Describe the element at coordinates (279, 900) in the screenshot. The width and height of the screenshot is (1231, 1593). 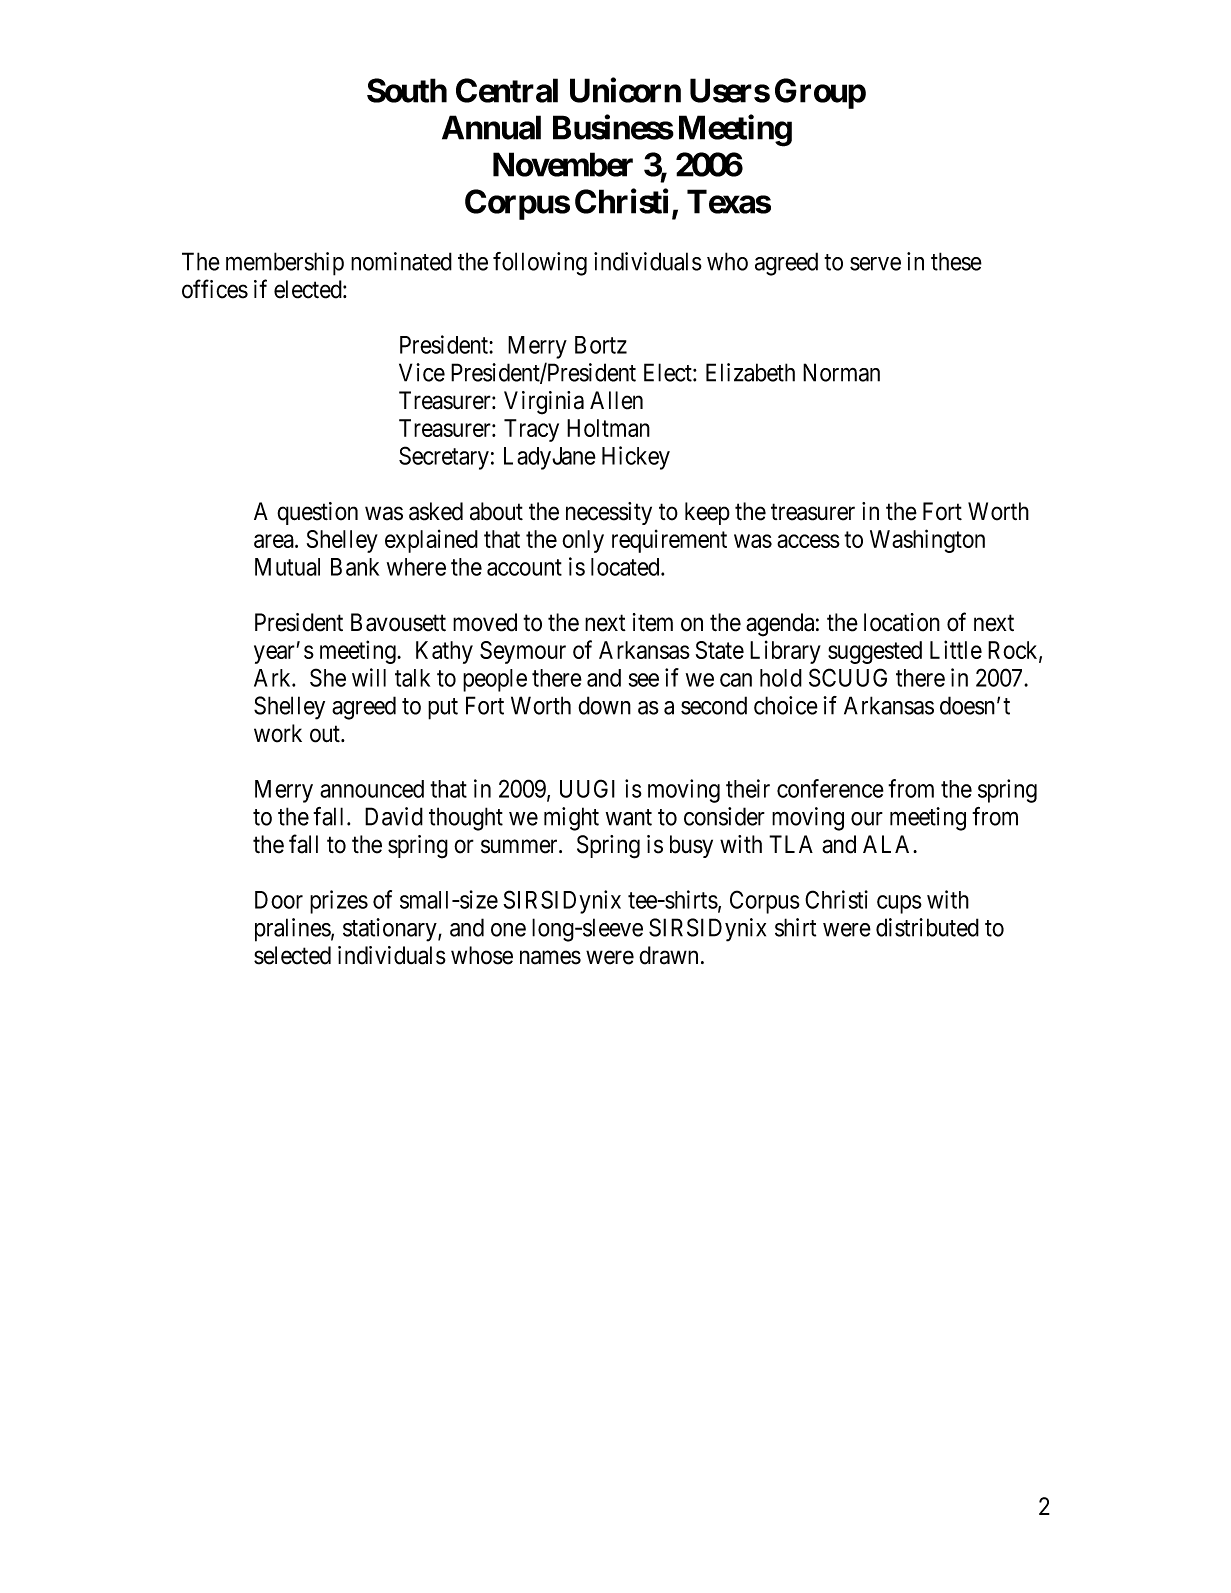
I see `Door` at that location.
